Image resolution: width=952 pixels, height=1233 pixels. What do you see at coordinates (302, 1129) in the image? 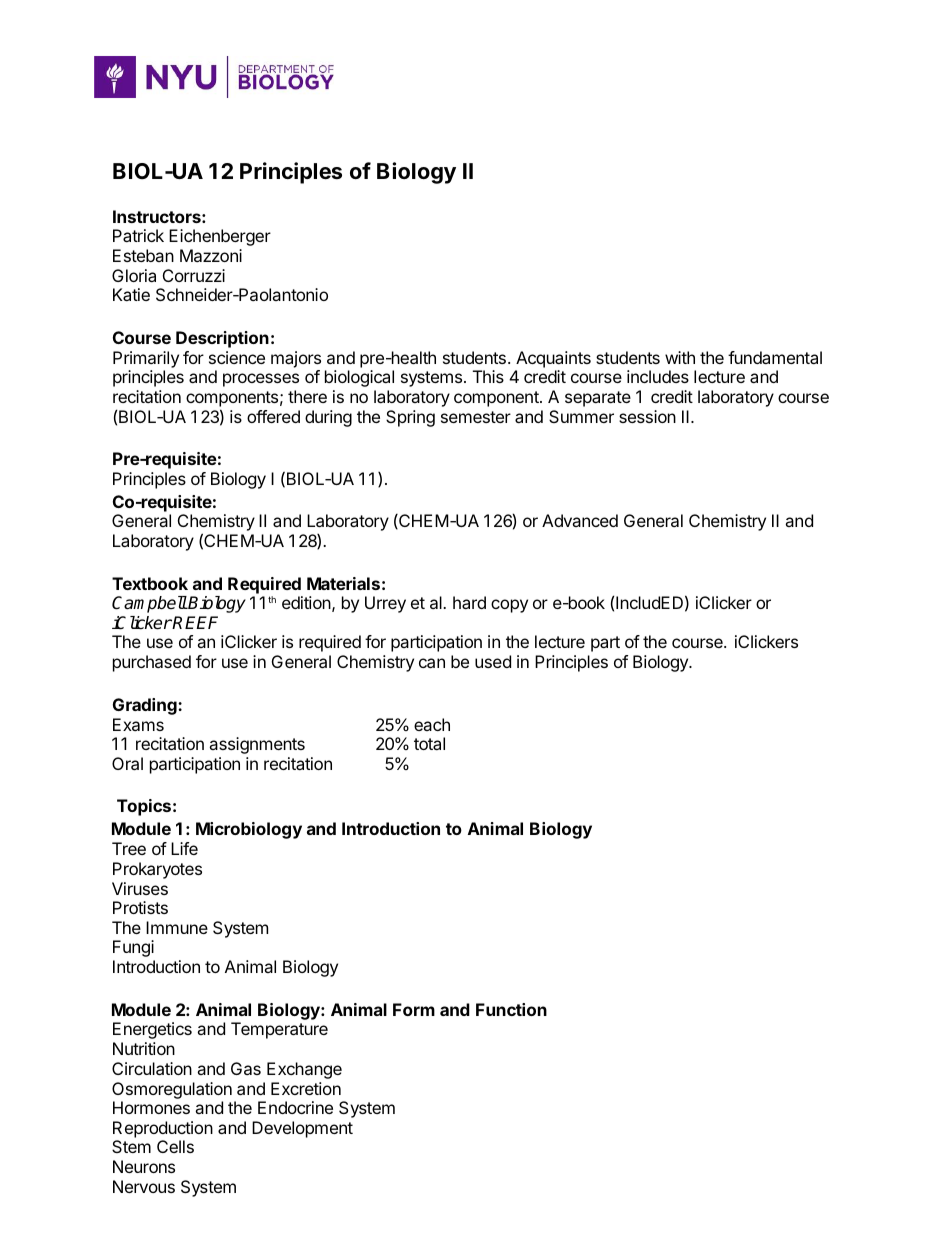
I see `Development` at bounding box center [302, 1129].
